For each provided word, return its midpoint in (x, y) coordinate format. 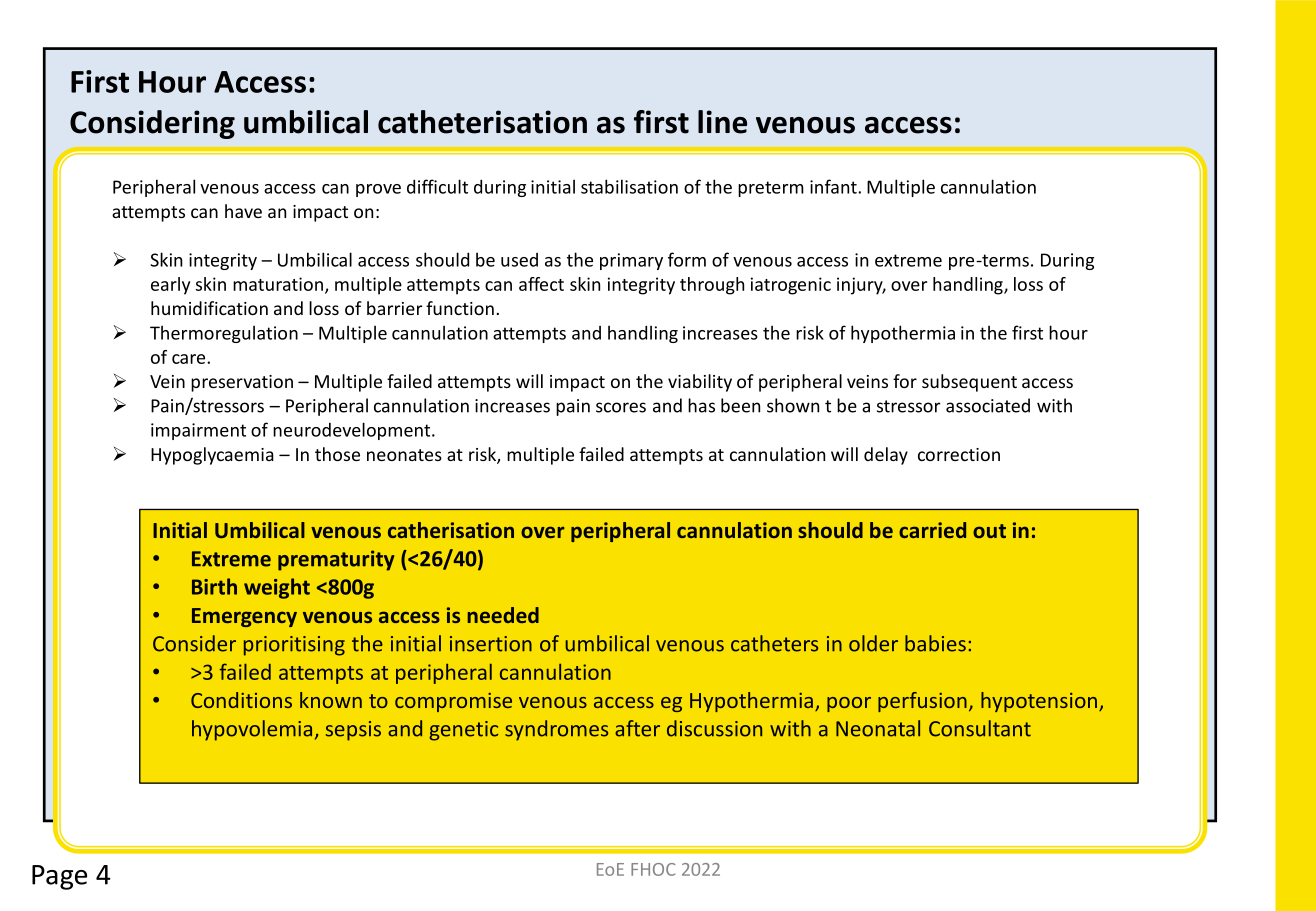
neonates (404, 455)
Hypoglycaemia (212, 456)
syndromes (556, 730)
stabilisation (629, 186)
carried (932, 530)
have (243, 211)
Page (59, 877)
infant (834, 186)
